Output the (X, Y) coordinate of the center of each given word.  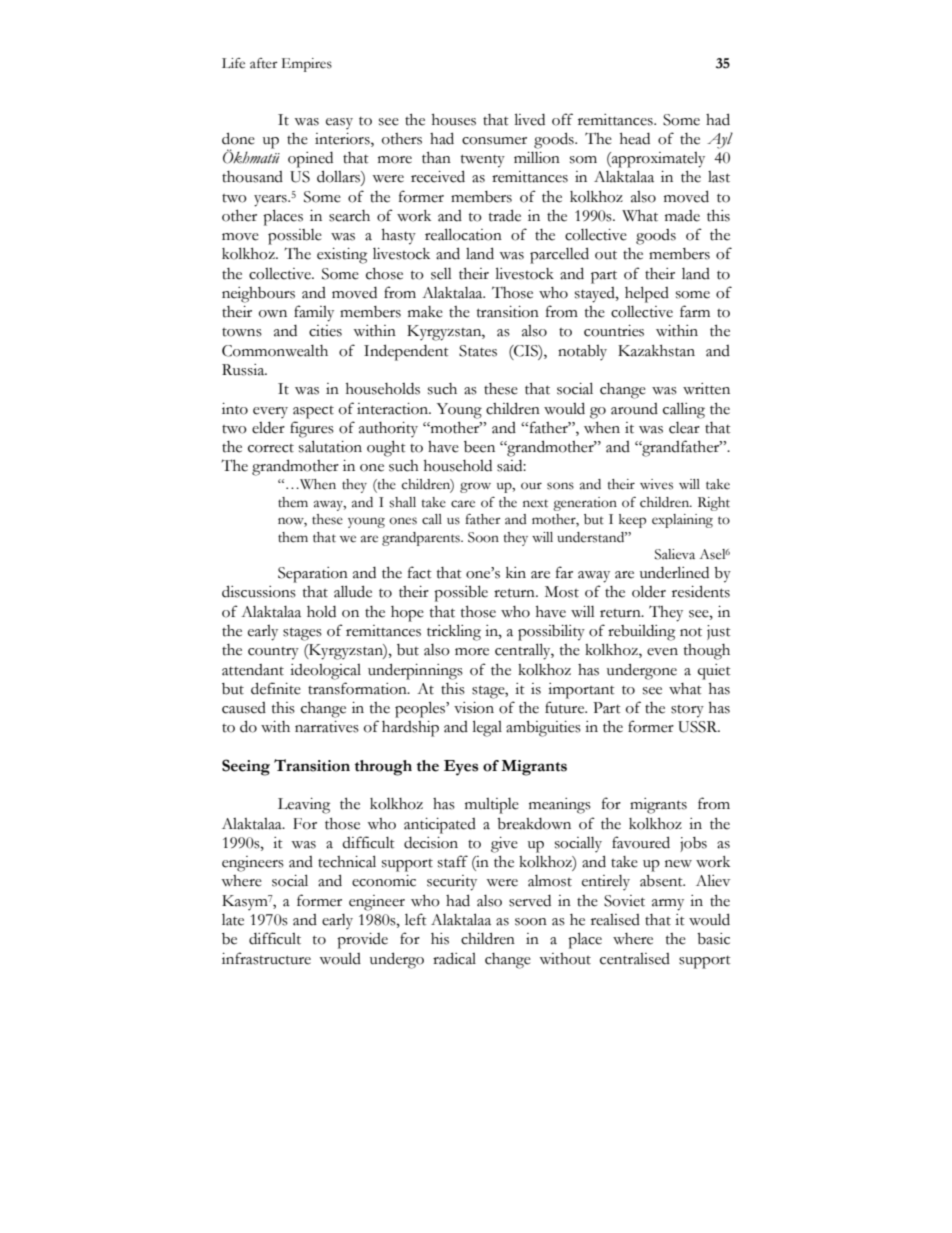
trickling (454, 632)
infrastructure (266, 958)
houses (454, 120)
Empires (307, 65)
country (273, 653)
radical (454, 958)
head (635, 139)
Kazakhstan (656, 351)
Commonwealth (275, 351)
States (478, 351)
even (662, 652)
